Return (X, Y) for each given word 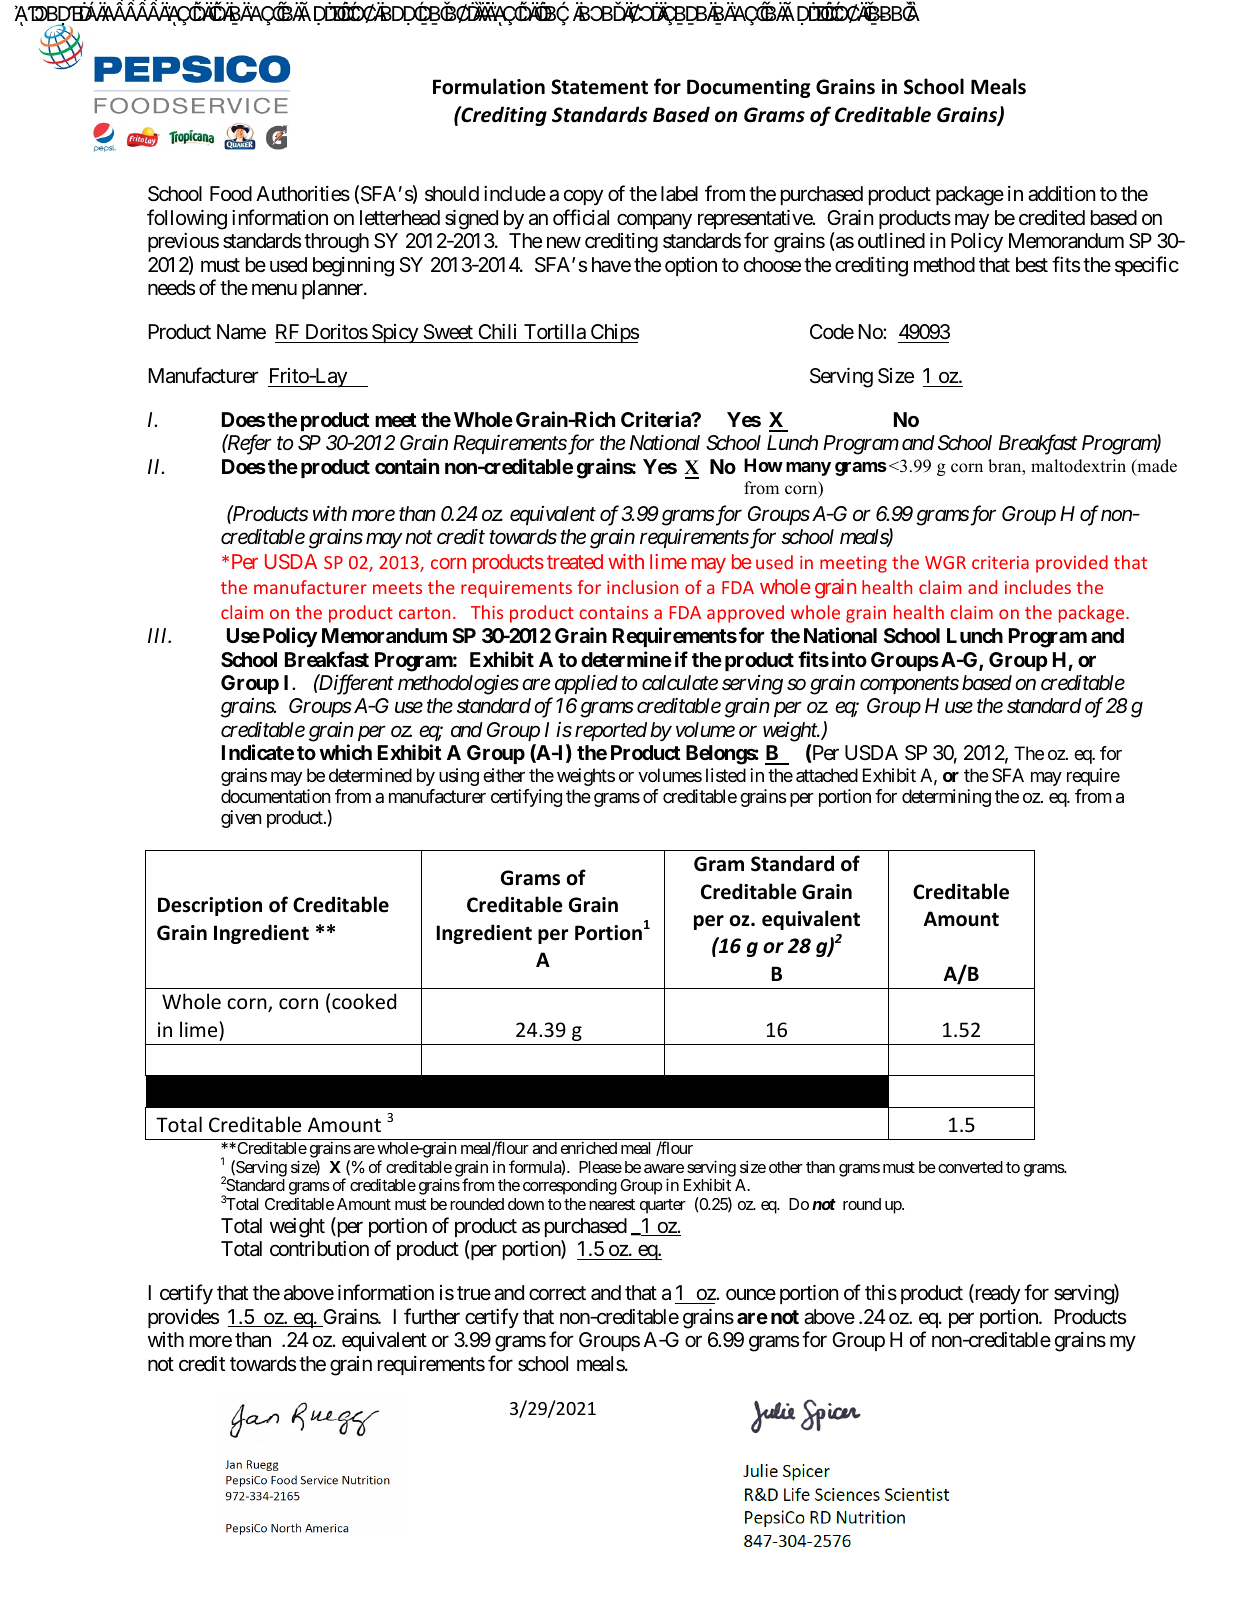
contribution (319, 1248)
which (345, 752)
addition (1062, 194)
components (909, 685)
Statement (599, 87)
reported (611, 731)
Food (231, 193)
